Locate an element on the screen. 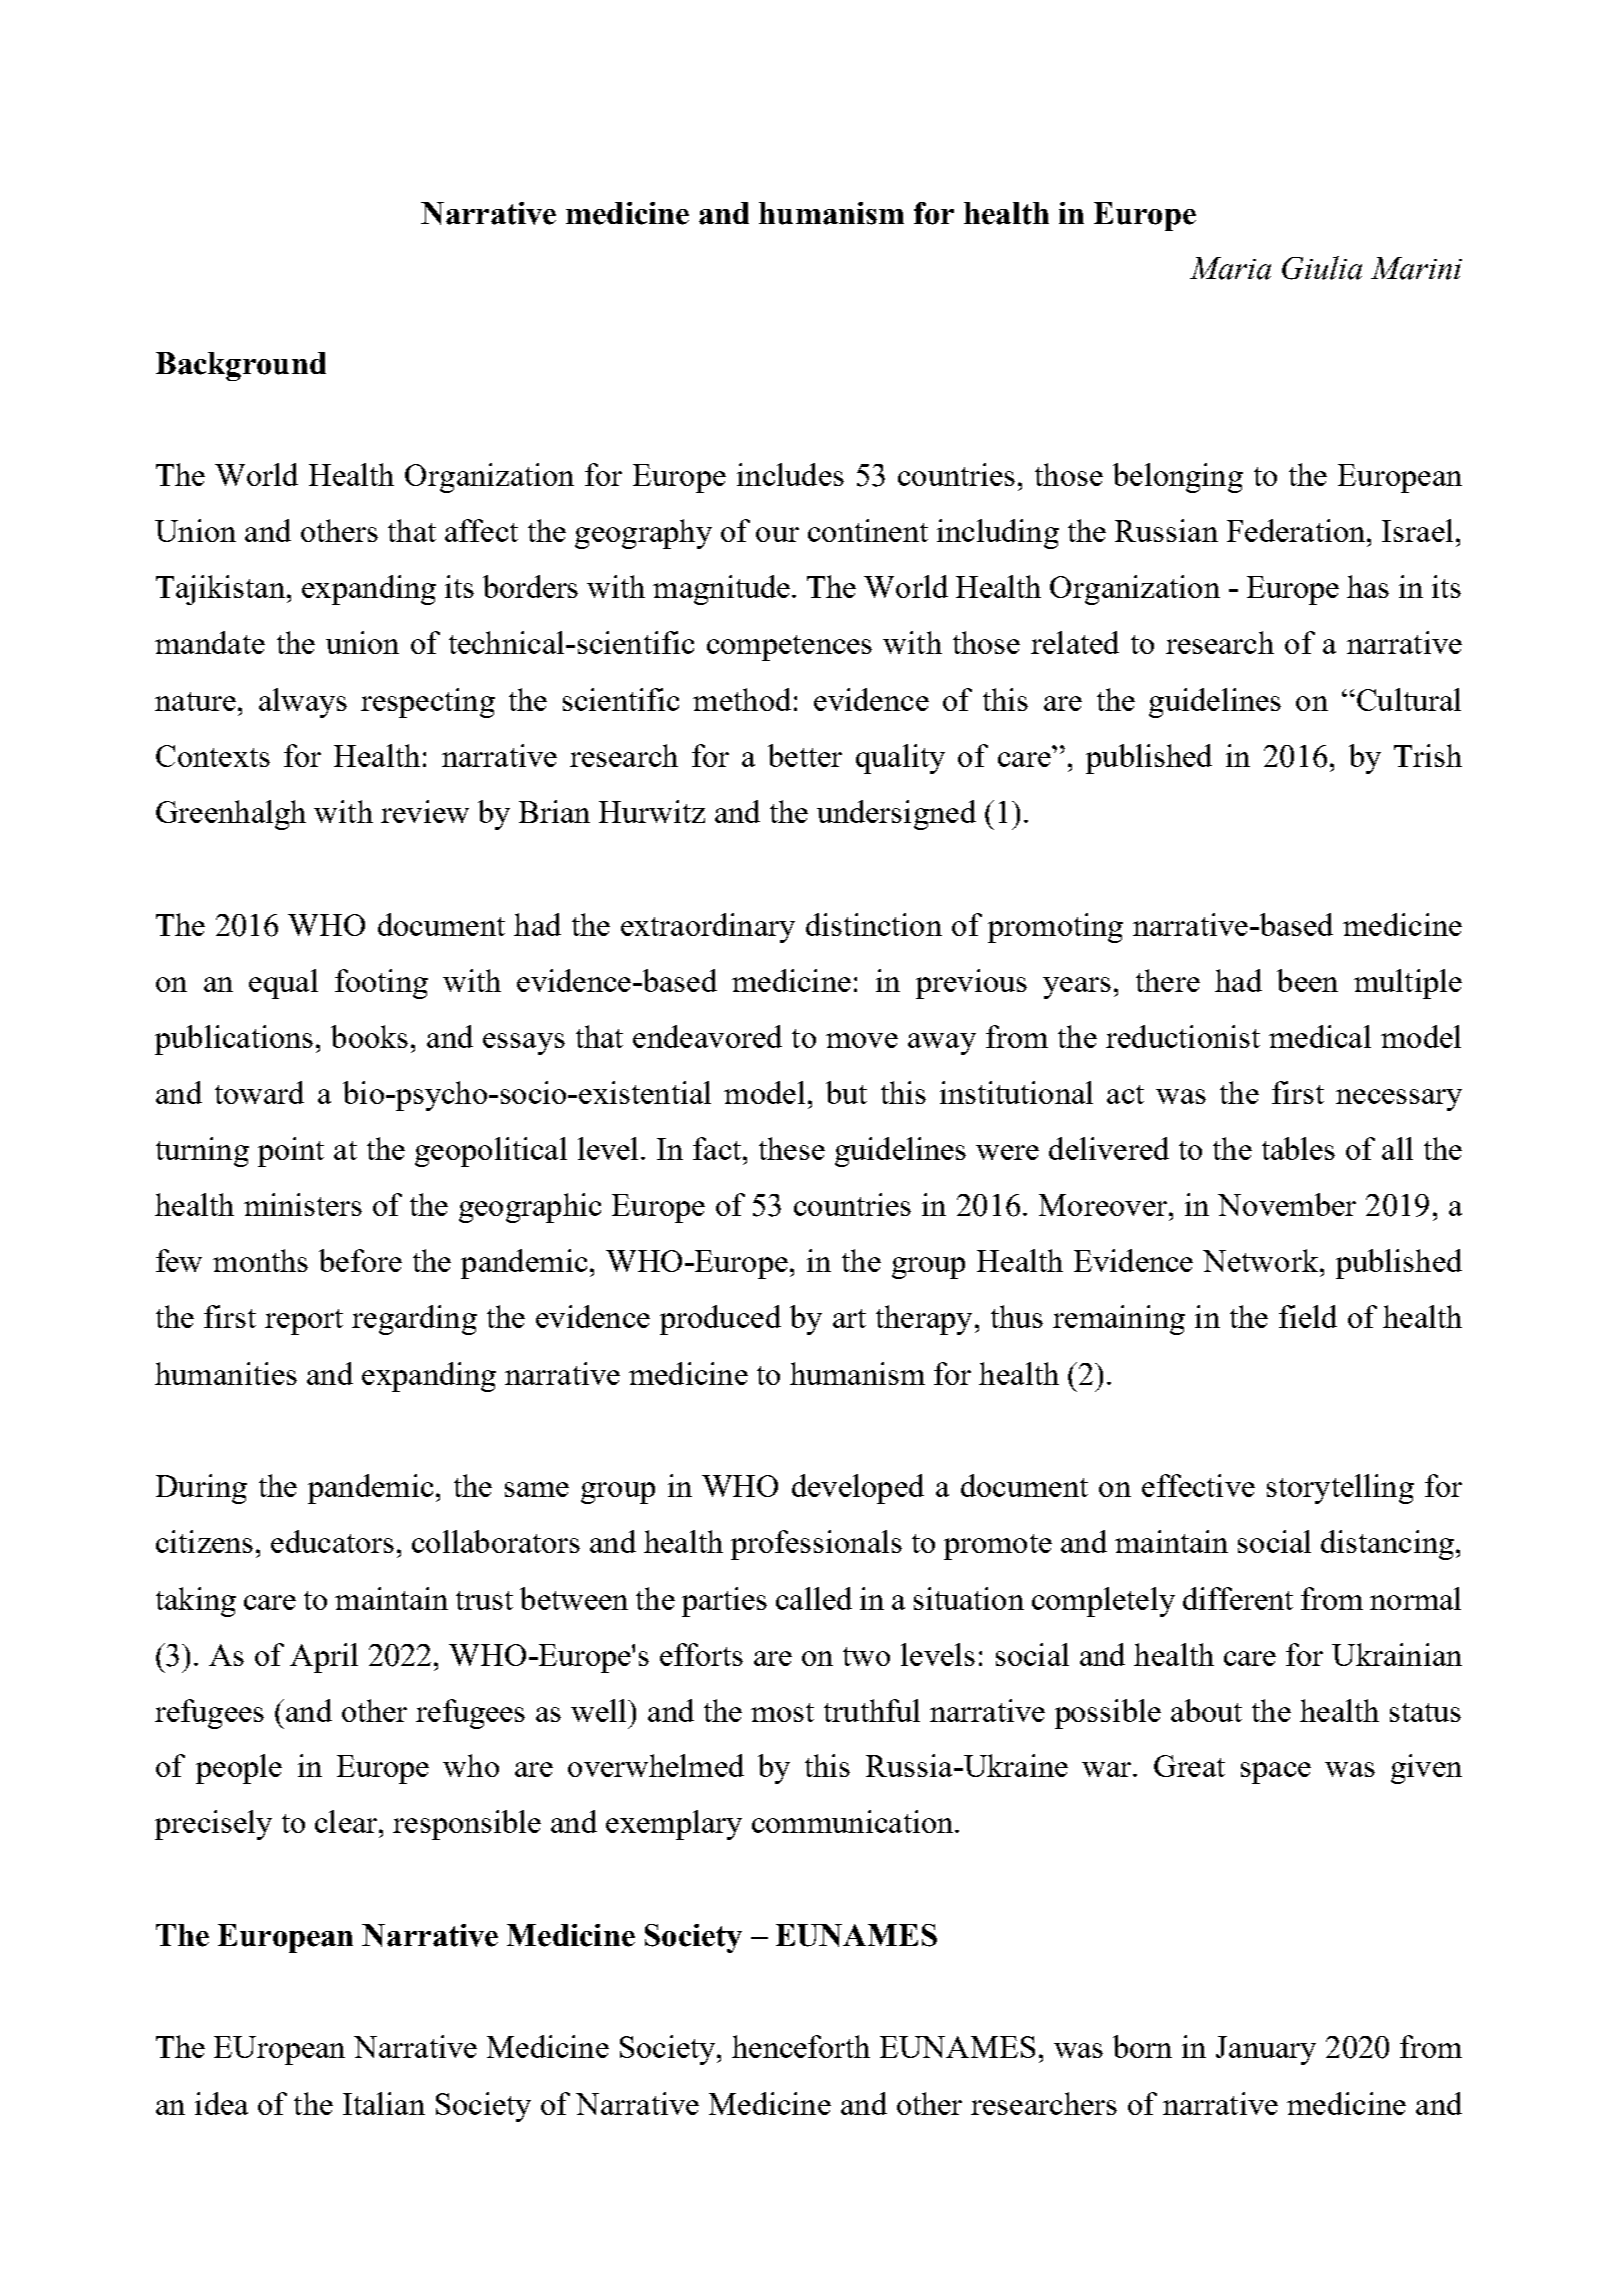  always is located at coordinates (303, 703).
